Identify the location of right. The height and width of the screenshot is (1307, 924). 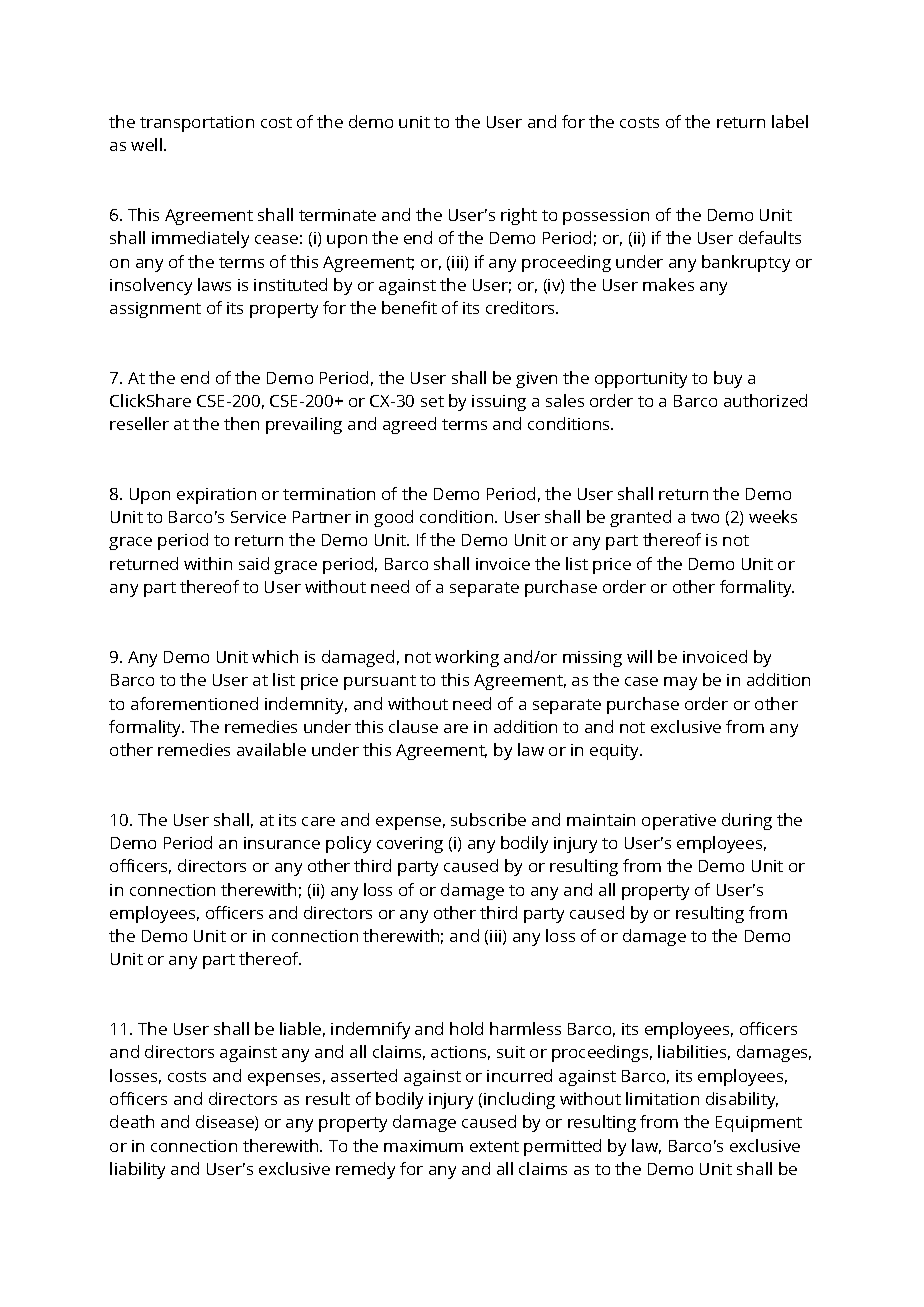
(519, 216).
